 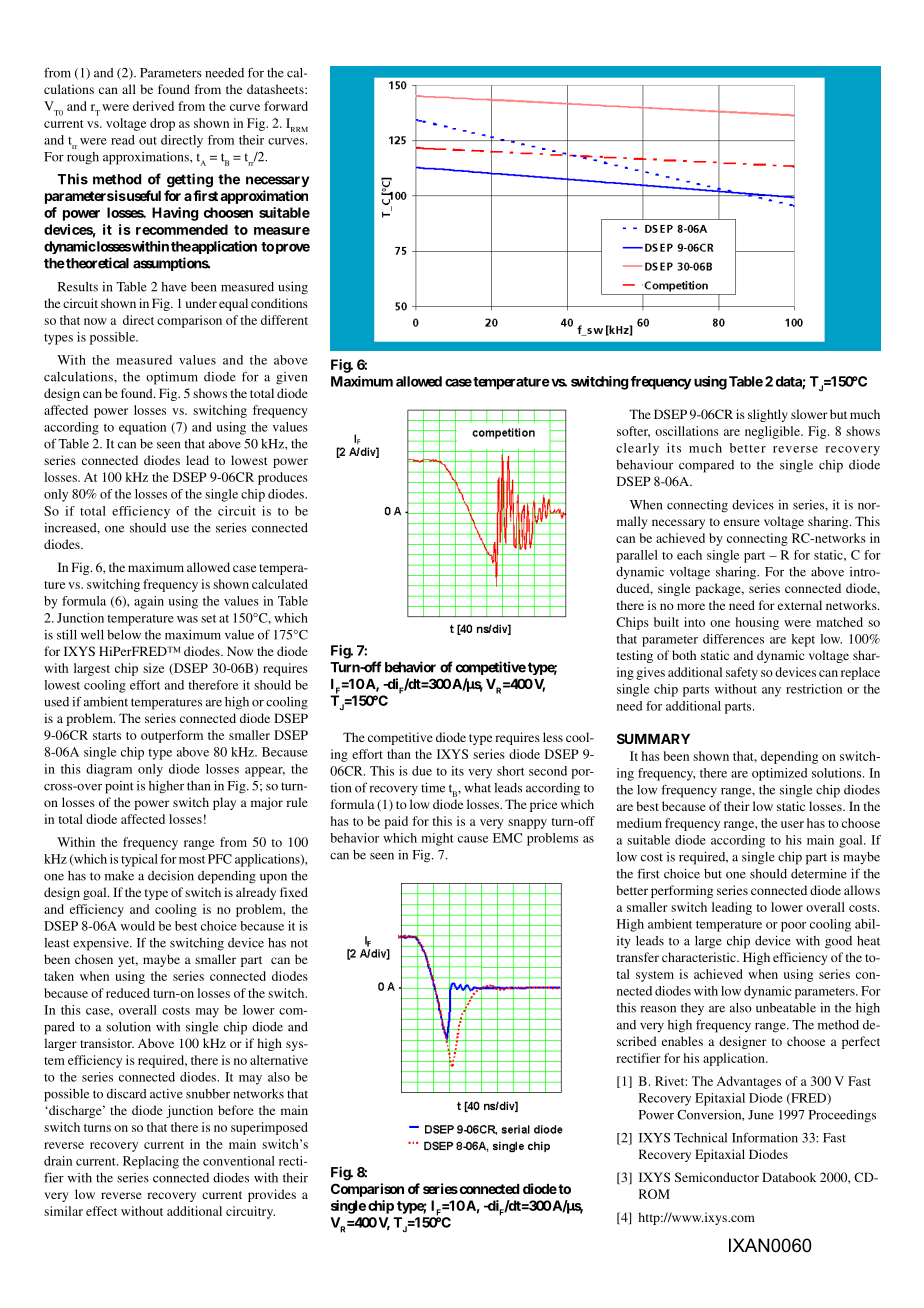 I want to click on user, so click(x=792, y=824).
